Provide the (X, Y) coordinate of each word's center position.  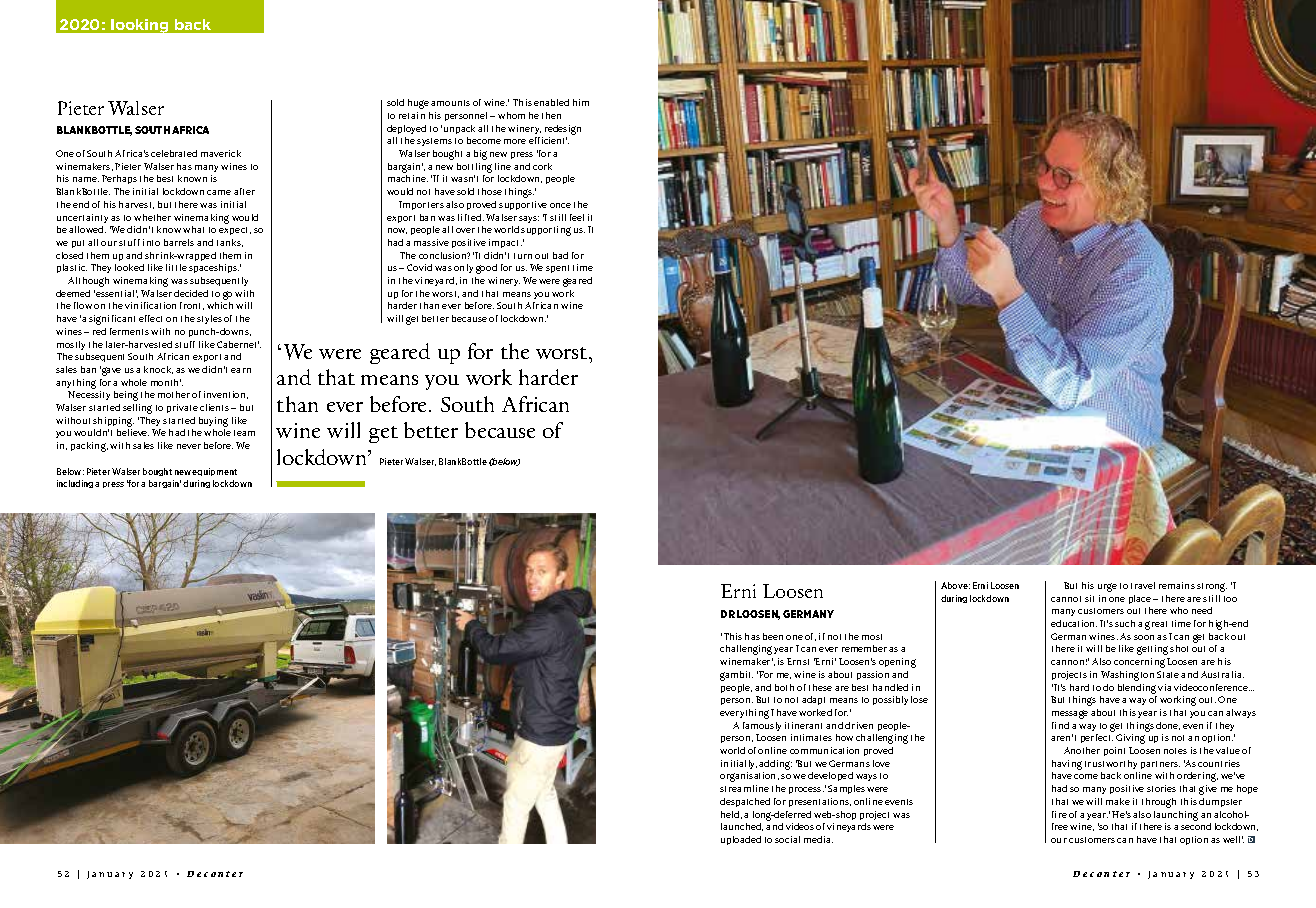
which (220, 305)
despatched (745, 802)
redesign (563, 130)
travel (1143, 585)
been (773, 636)
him (581, 102)
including (75, 484)
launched (742, 827)
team (244, 433)
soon (1144, 637)
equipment (214, 472)
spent (557, 269)
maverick (221, 153)
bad (560, 255)
